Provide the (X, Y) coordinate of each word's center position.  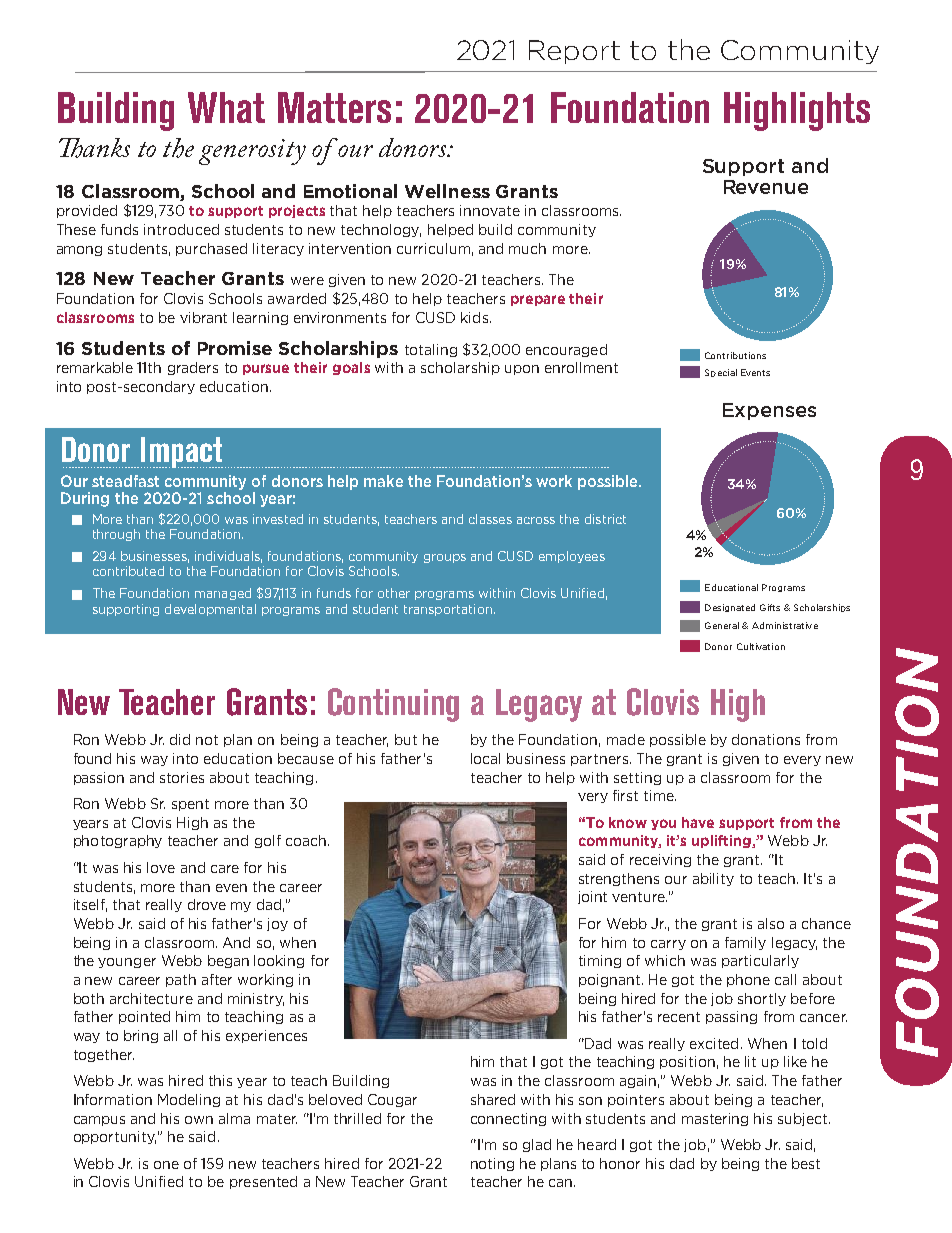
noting (492, 1164)
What (226, 107)
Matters (334, 107)
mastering (715, 1119)
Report (574, 52)
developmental (210, 610)
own (199, 1120)
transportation (448, 610)
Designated (730, 608)
